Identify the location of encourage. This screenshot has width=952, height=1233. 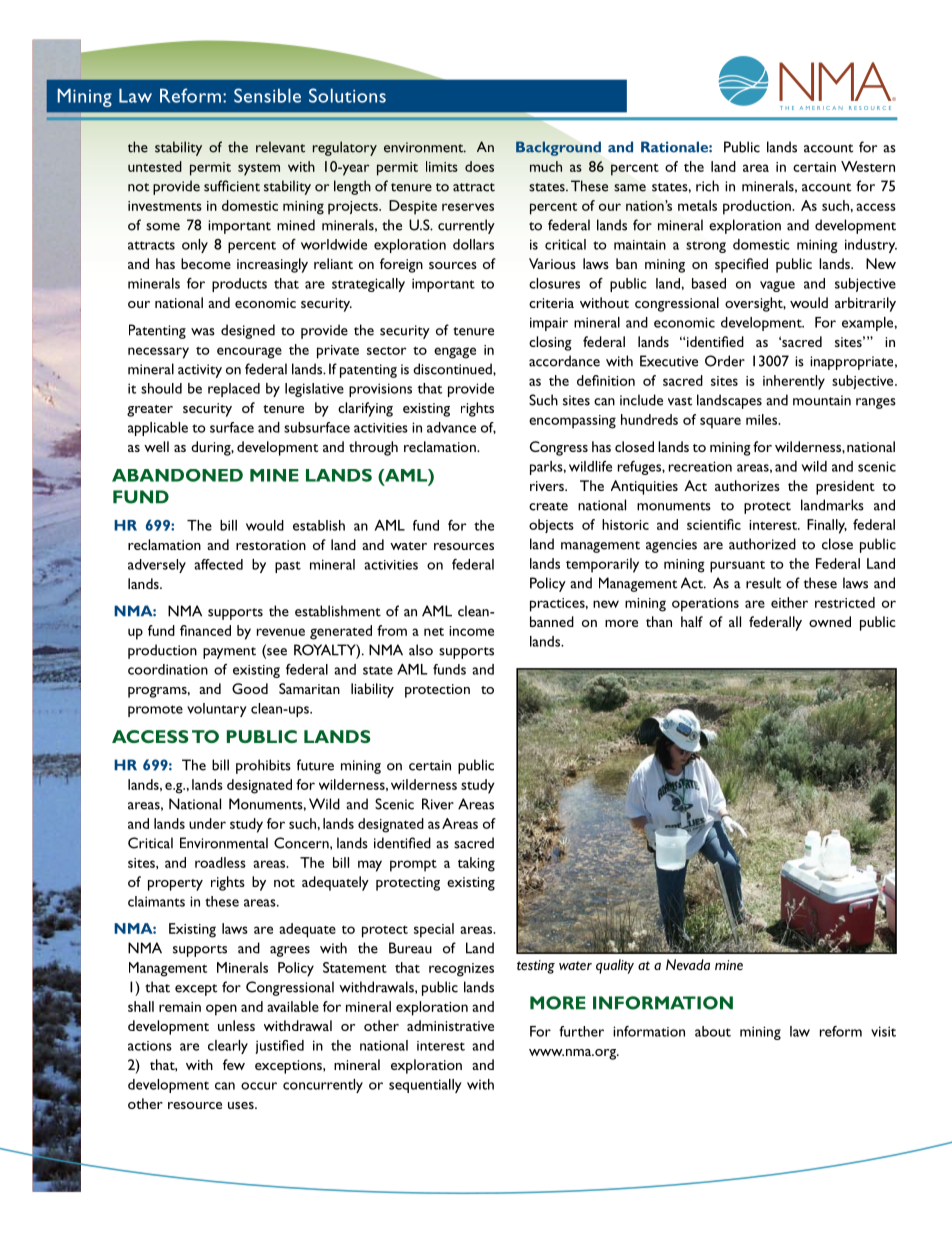
(249, 353).
